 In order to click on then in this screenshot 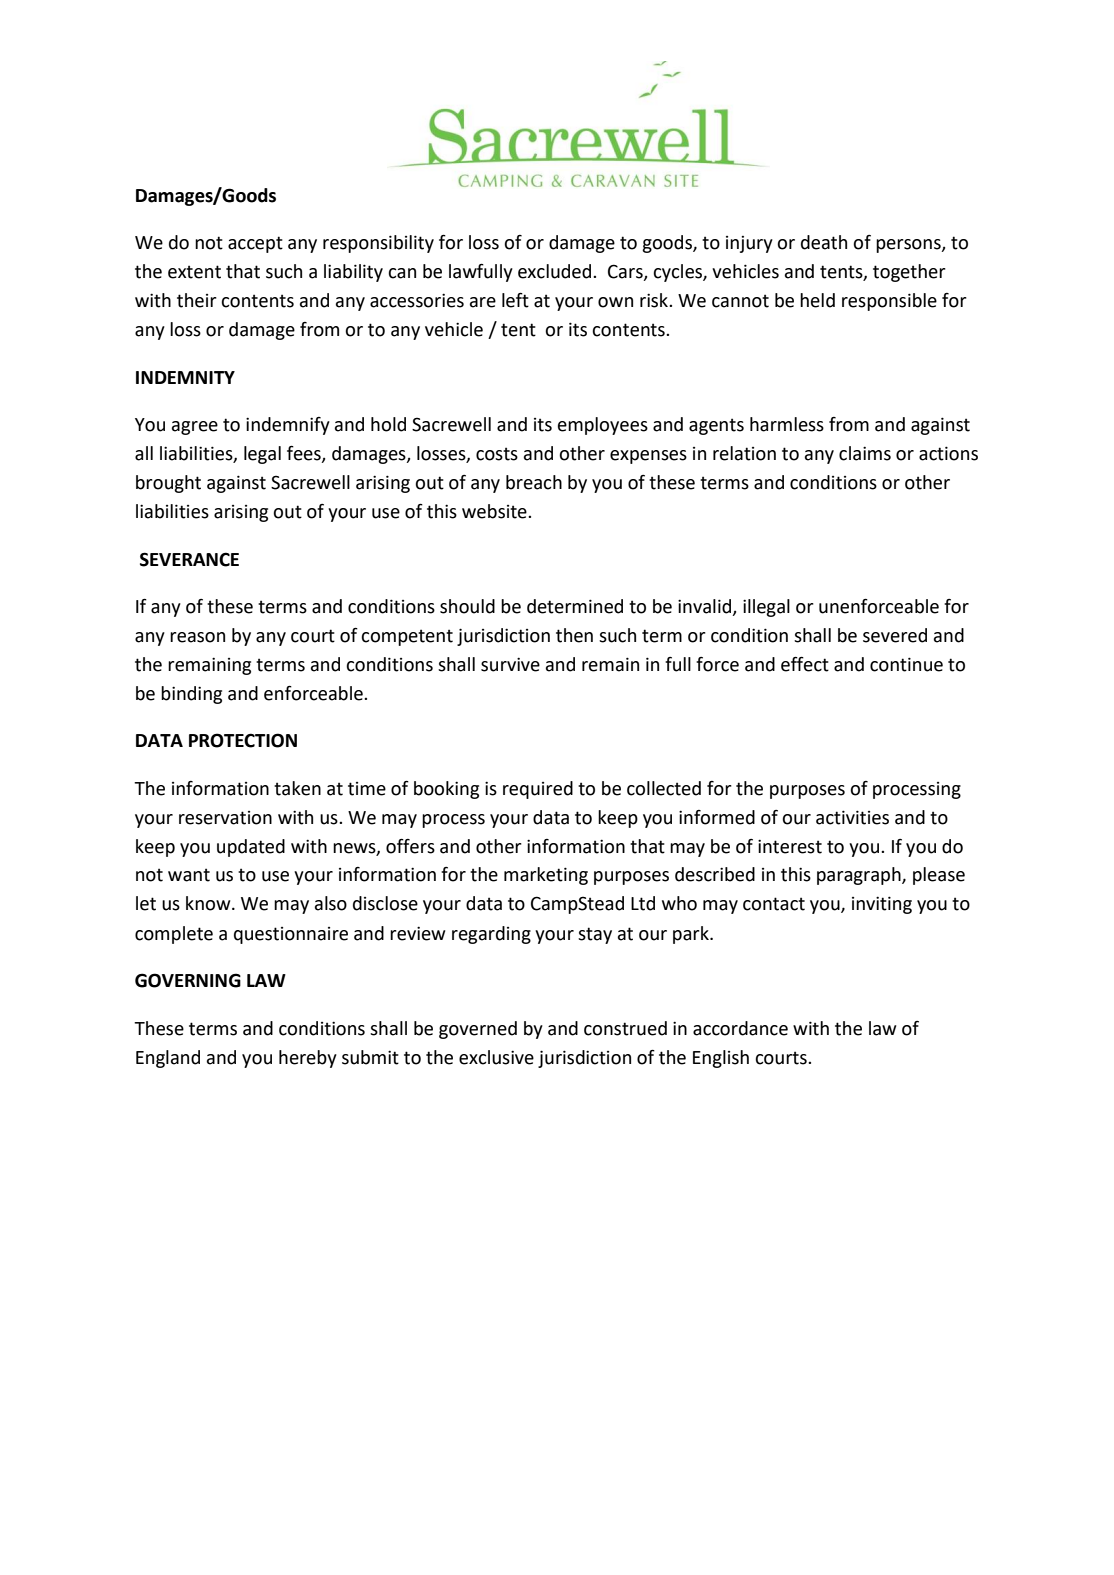, I will do `click(574, 635)`.
